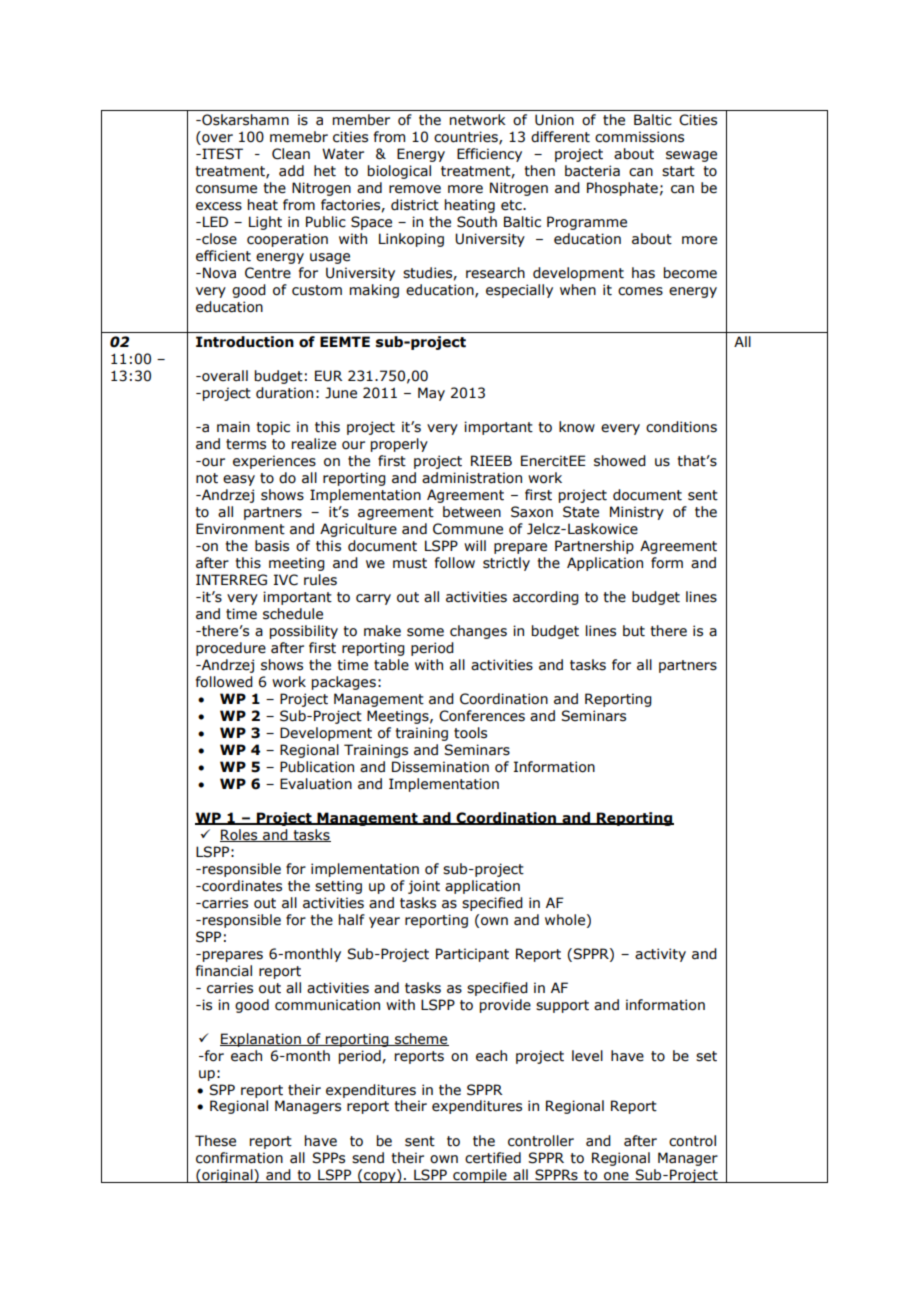 Image resolution: width=924 pixels, height=1308 pixels. I want to click on confirmation, so click(239, 1158).
